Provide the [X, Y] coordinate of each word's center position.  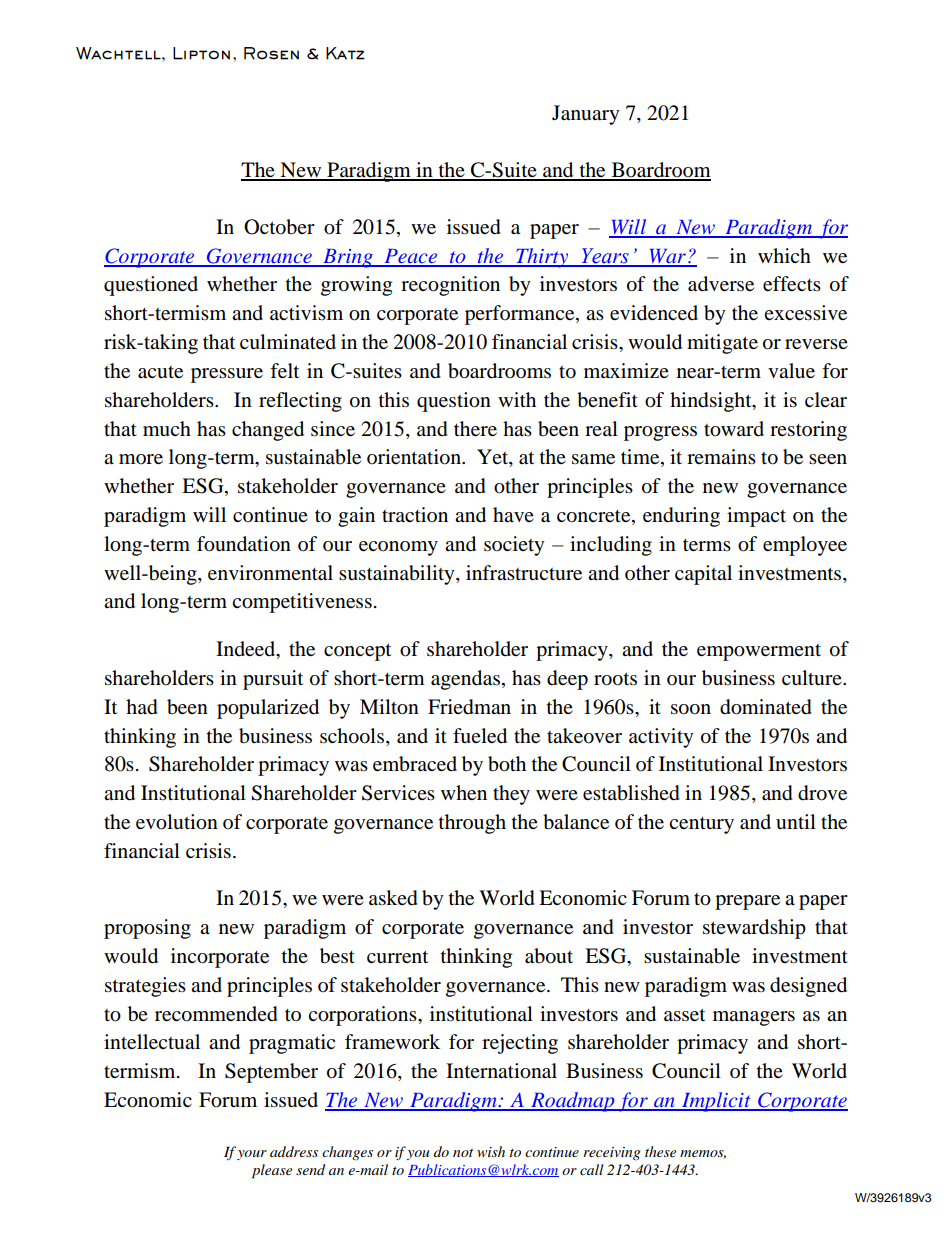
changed [268, 431]
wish [491, 1151]
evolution [177, 822]
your [252, 1155]
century [701, 825]
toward [734, 429]
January [586, 115]
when [464, 792]
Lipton [201, 53]
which [784, 255]
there [475, 429]
